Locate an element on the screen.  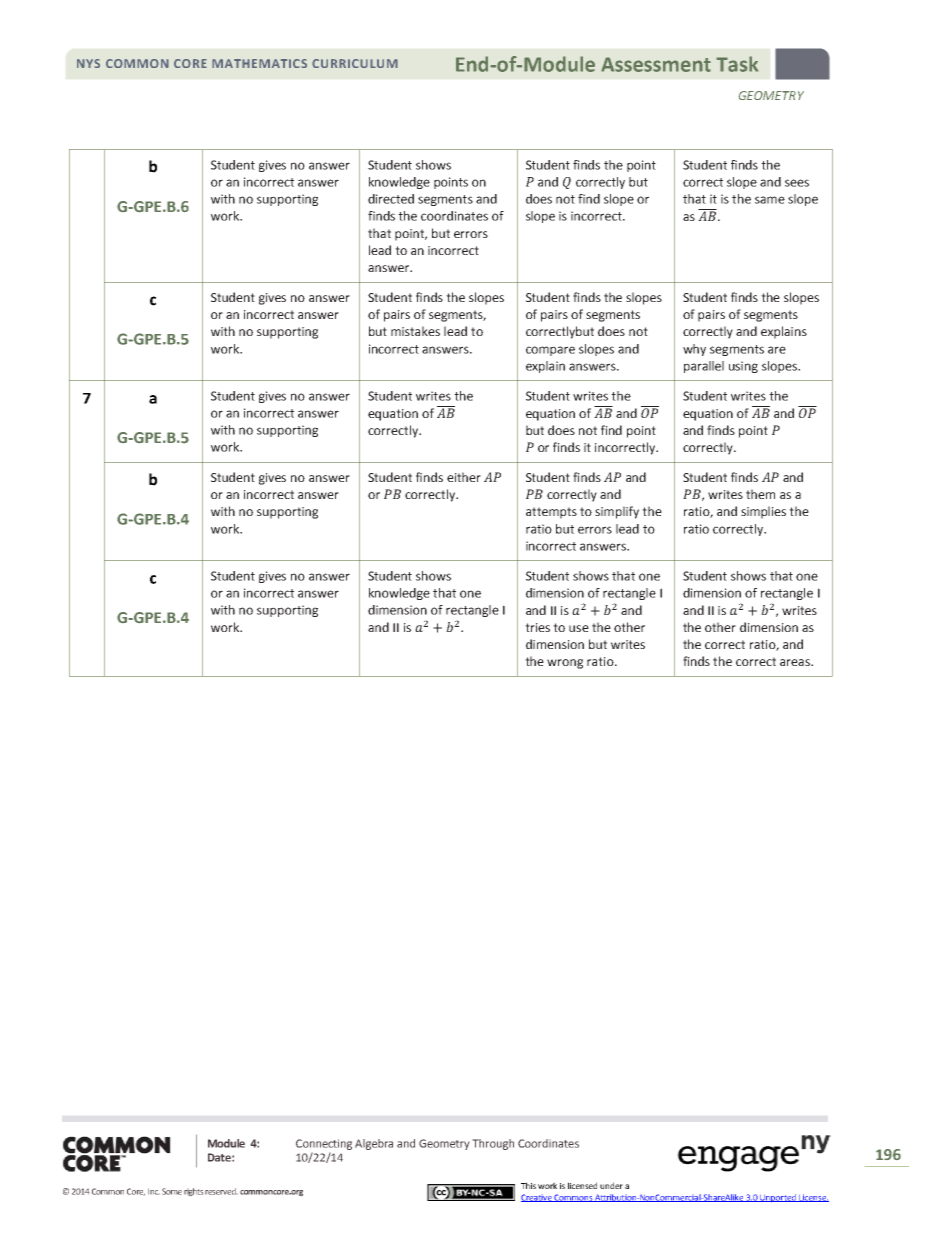
mistakes is located at coordinates (415, 331).
